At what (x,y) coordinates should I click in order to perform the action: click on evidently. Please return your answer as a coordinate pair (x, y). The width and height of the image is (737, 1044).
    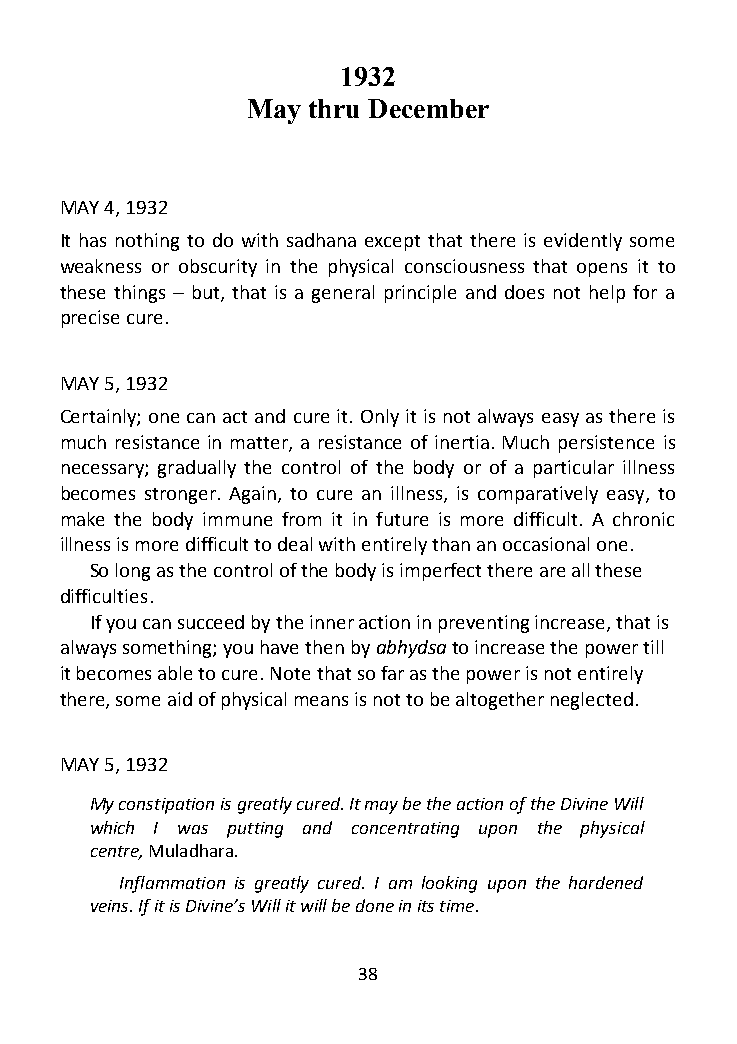
    Looking at the image, I should click on (583, 242).
